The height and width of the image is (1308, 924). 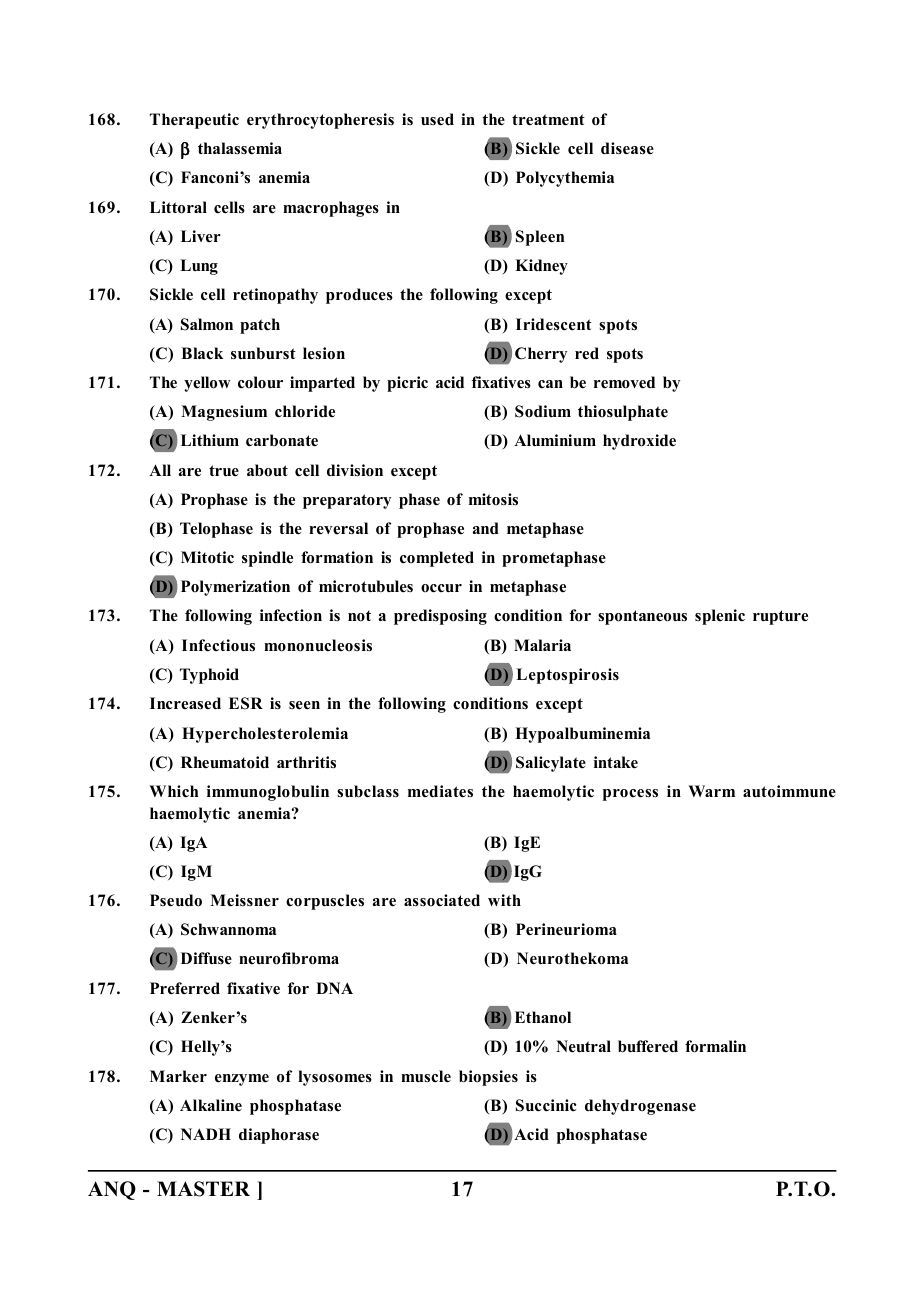 What do you see at coordinates (627, 148) in the image?
I see `disease` at bounding box center [627, 148].
